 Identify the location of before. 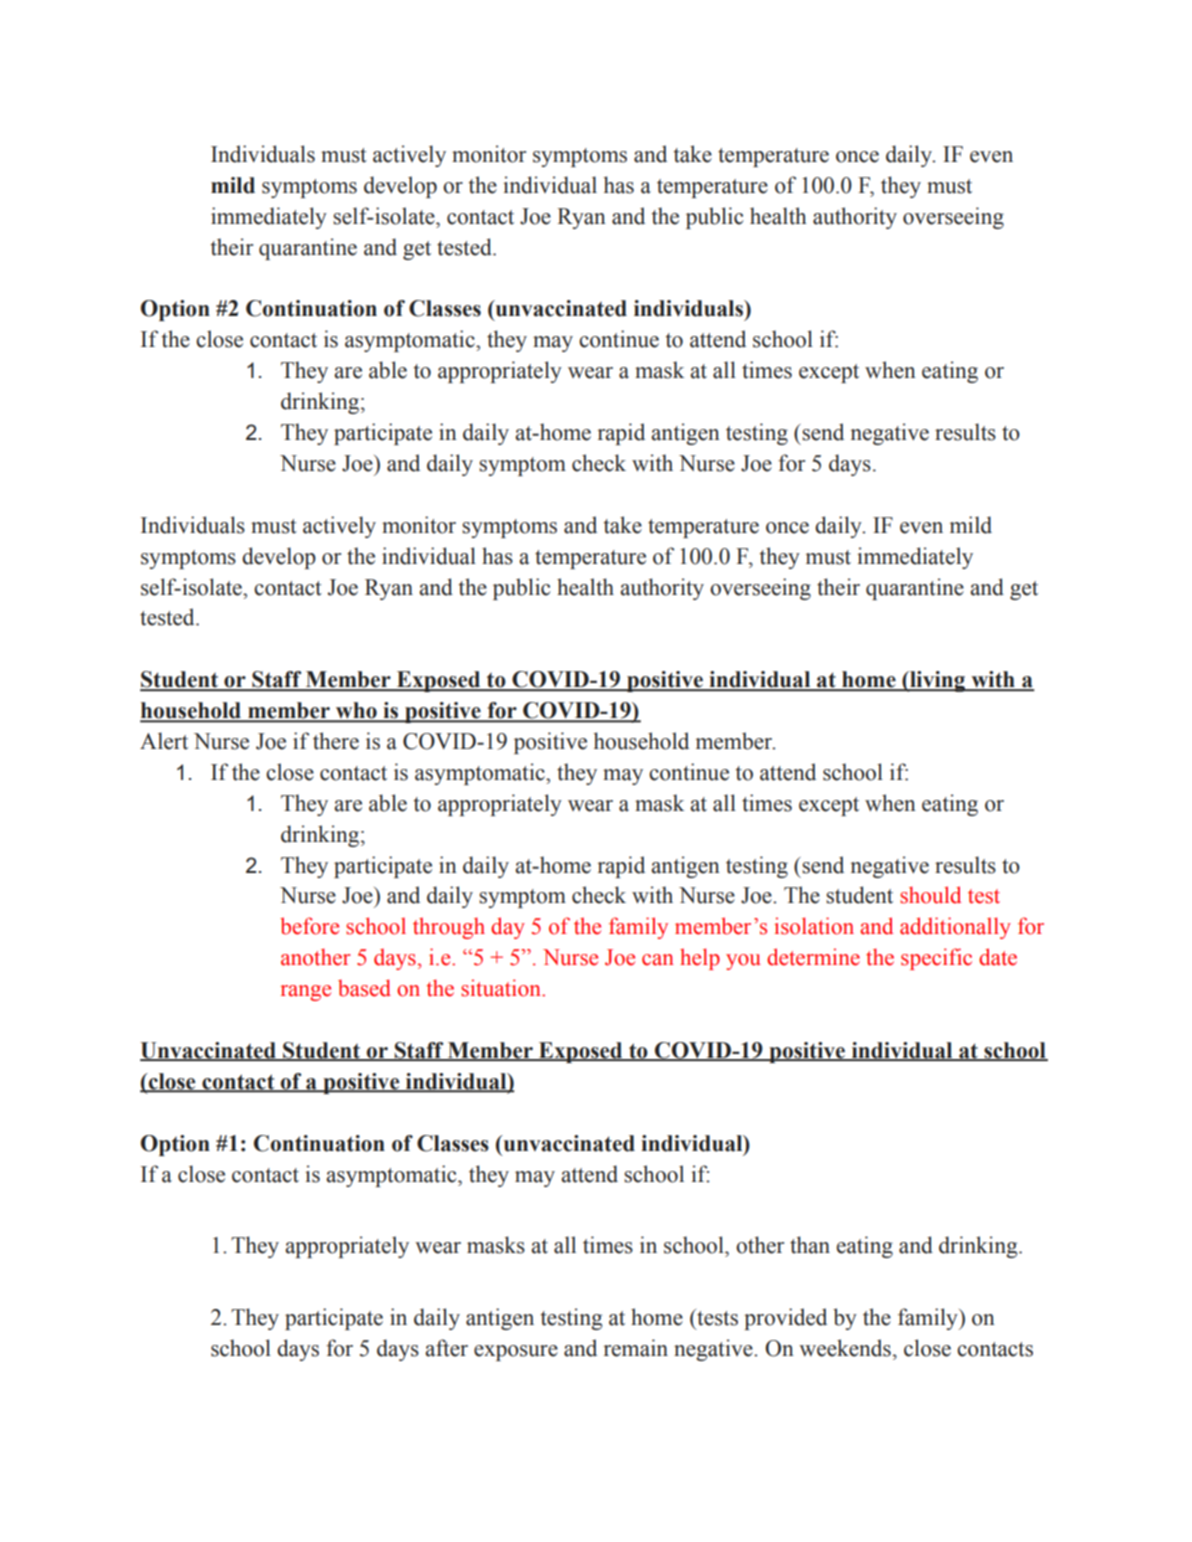
(309, 926).
